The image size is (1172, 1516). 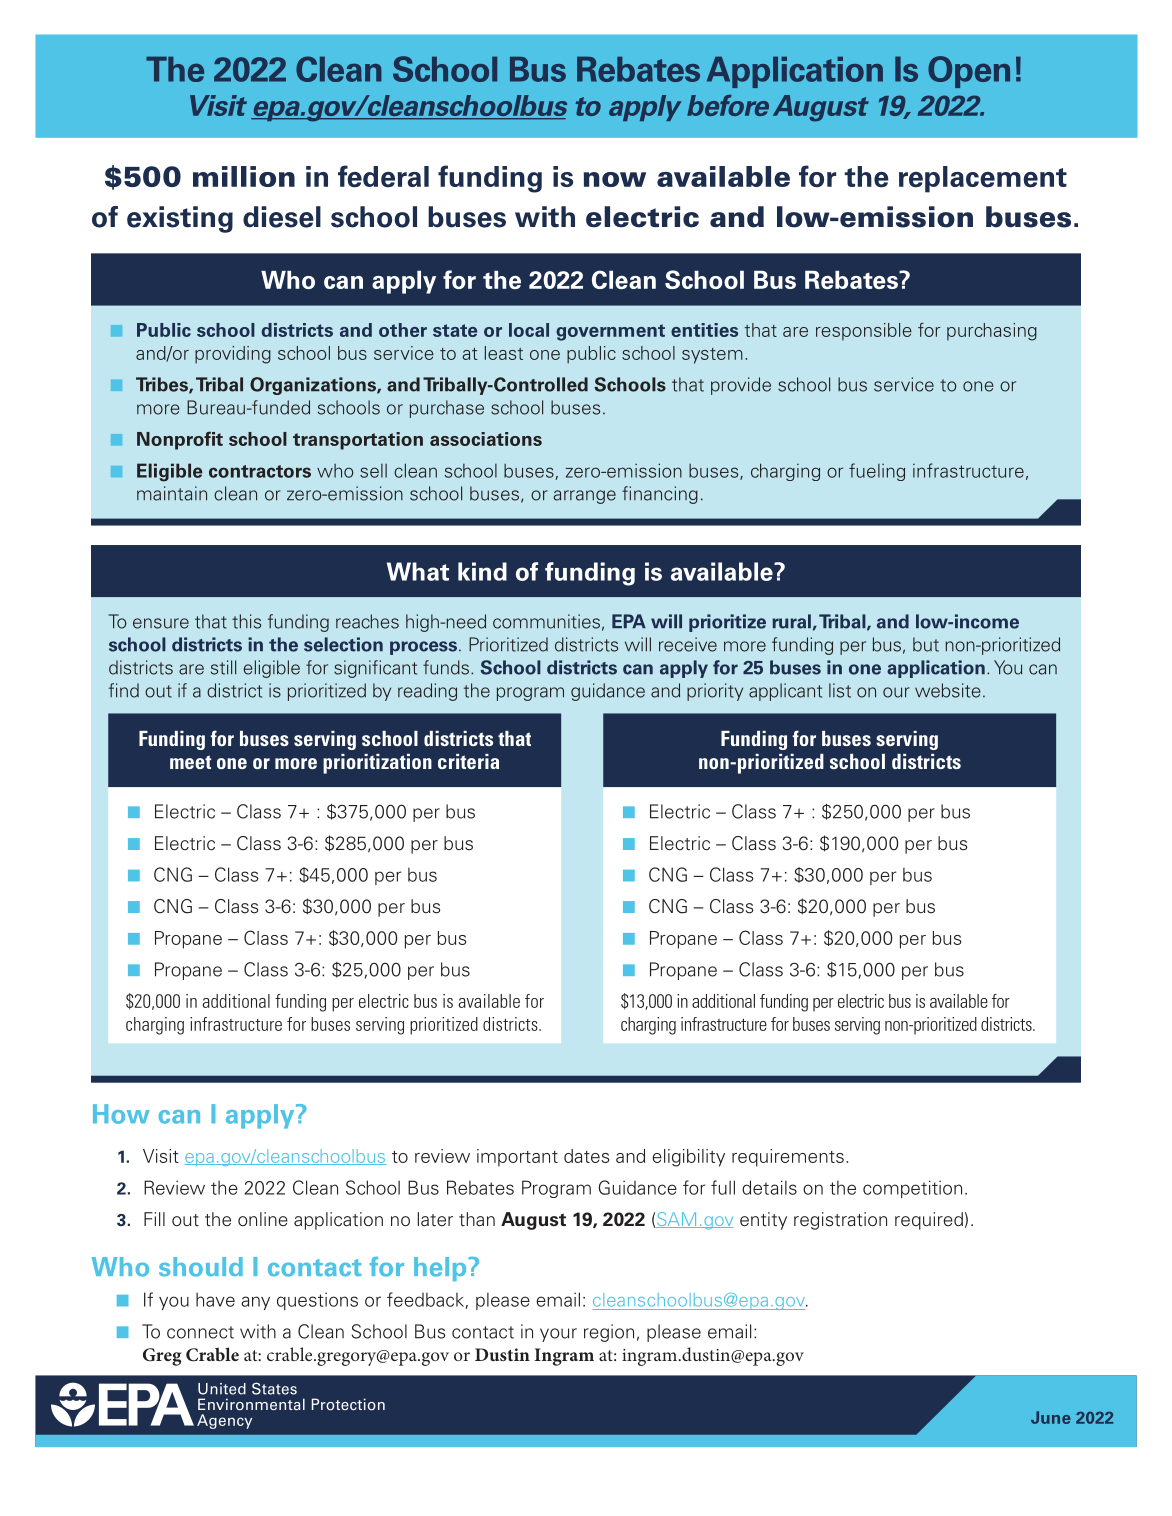 I want to click on requirements, so click(x=788, y=1158).
